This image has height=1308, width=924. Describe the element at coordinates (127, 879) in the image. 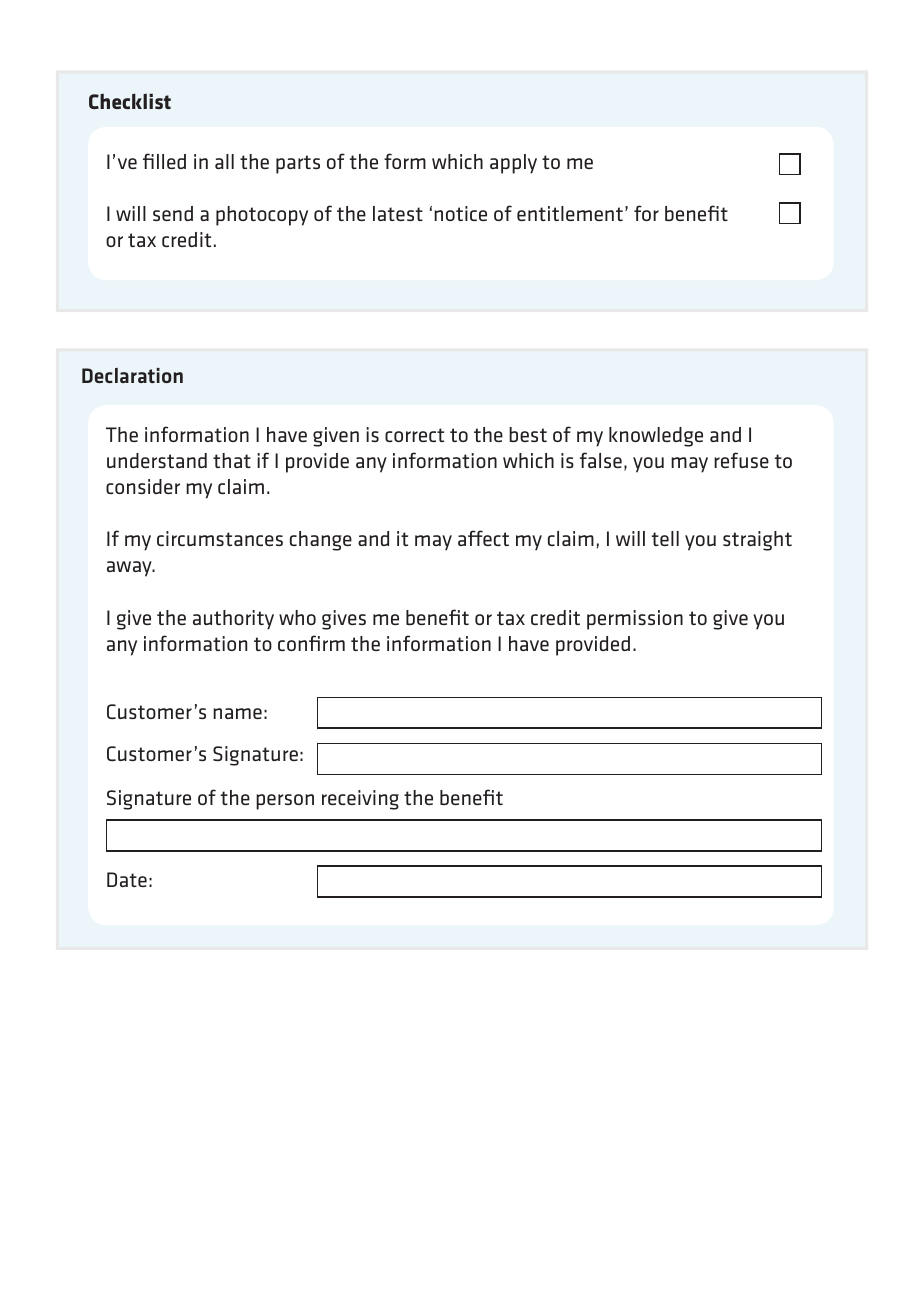

I see `Date` at that location.
